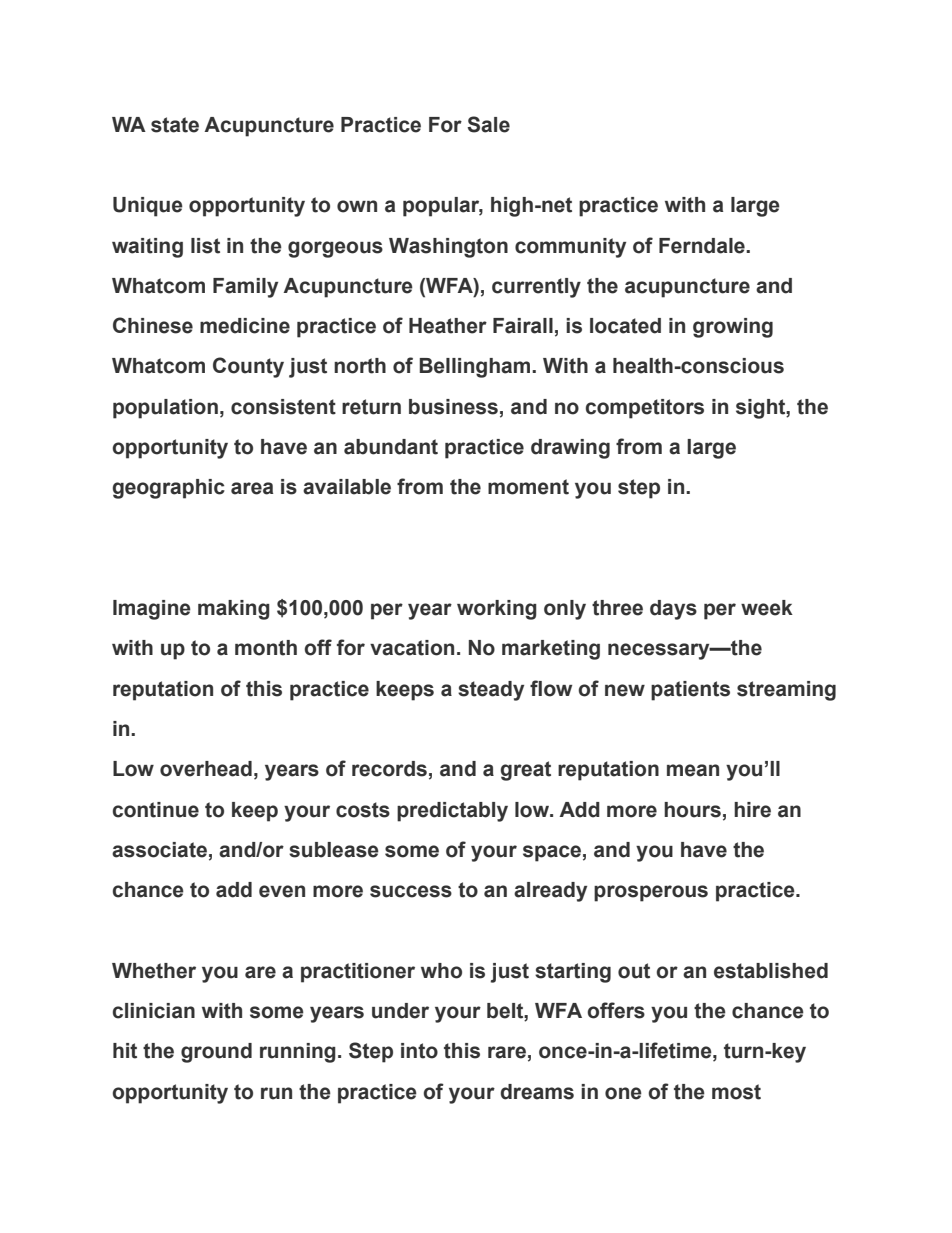 Image resolution: width=952 pixels, height=1233 pixels. I want to click on days, so click(673, 610).
